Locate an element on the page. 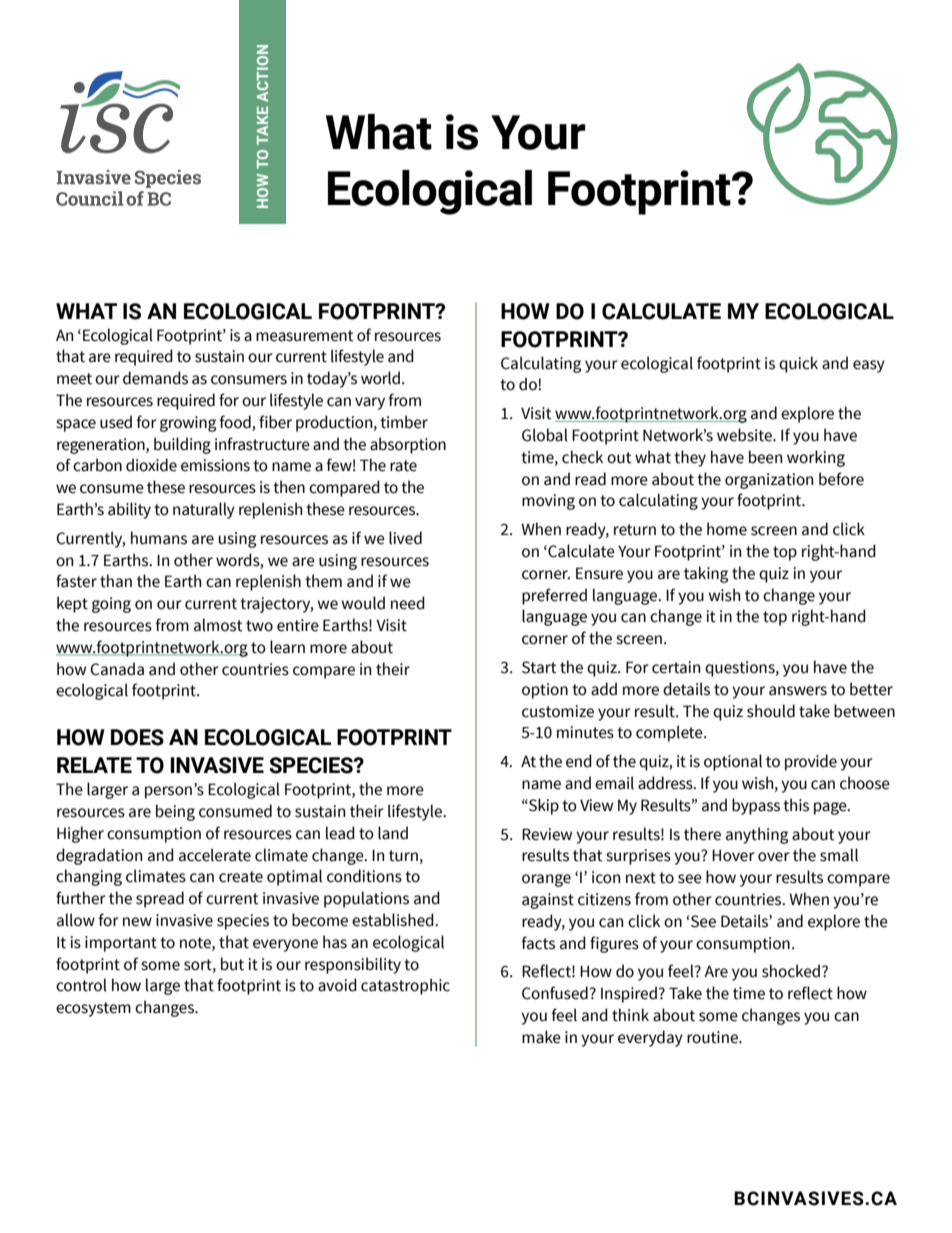 The height and width of the document is (1233, 952). anything is located at coordinates (757, 835).
